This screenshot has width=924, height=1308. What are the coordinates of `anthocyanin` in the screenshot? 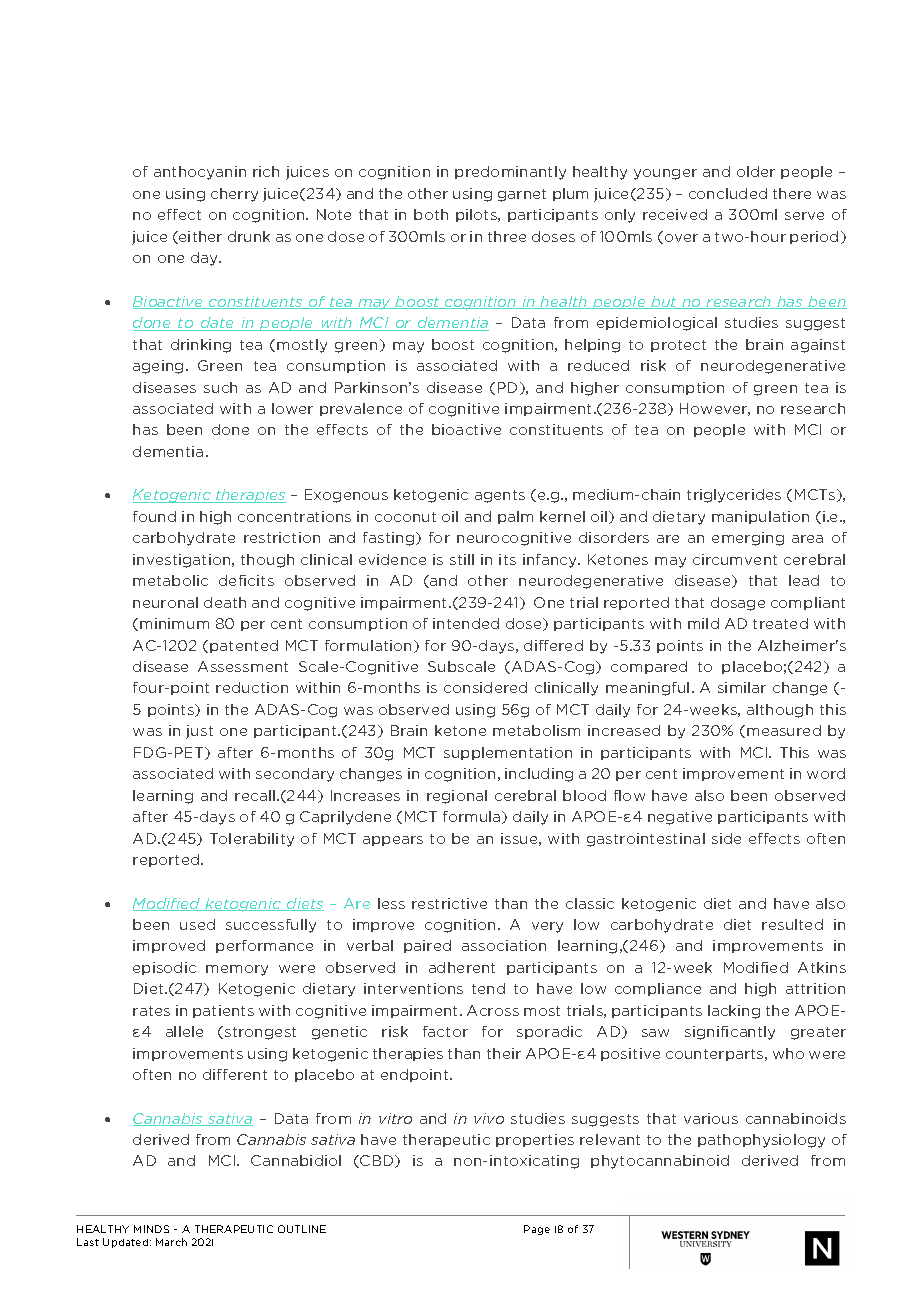 It's located at (200, 173).
